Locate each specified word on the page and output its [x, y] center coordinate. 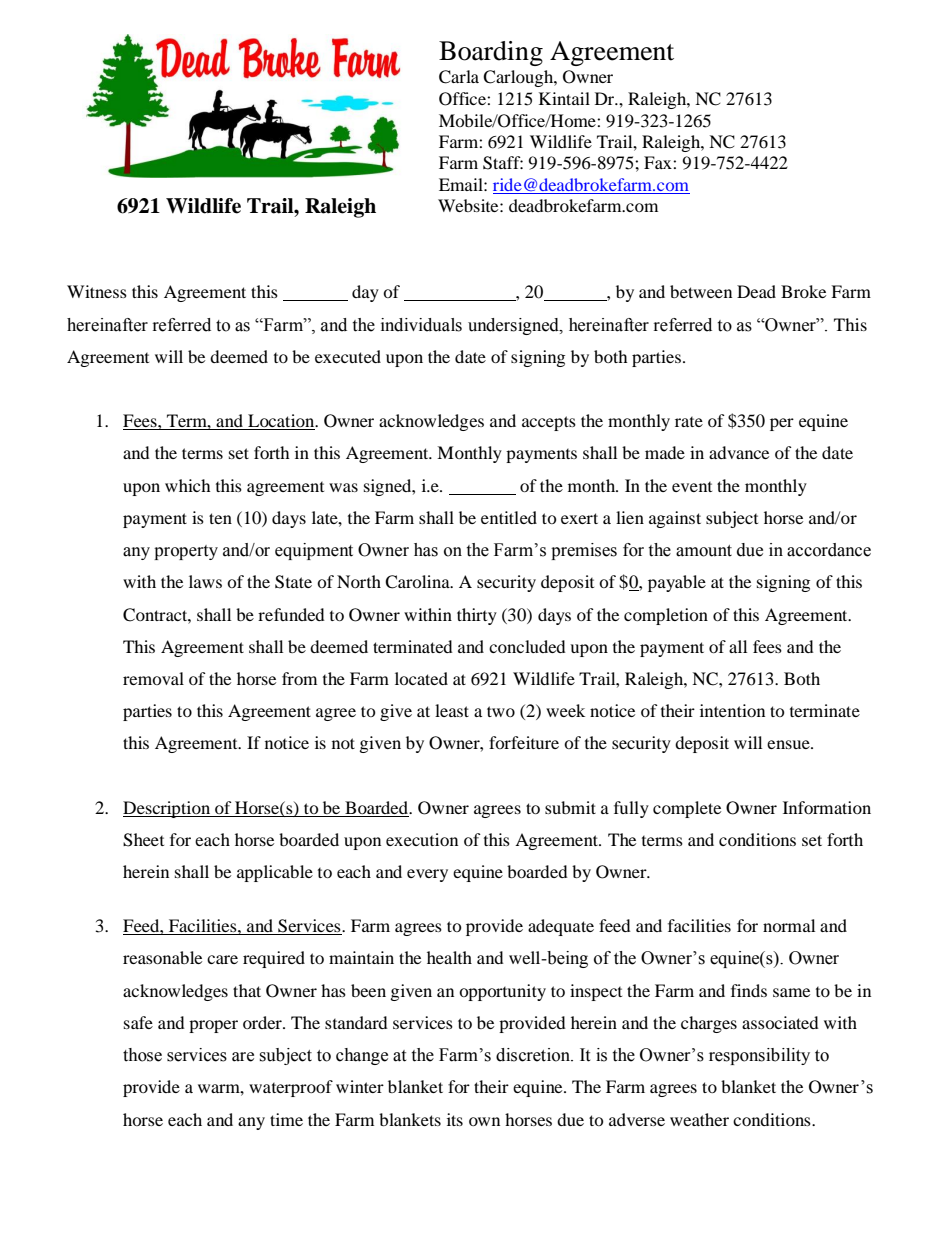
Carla [459, 77]
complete [687, 809]
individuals [421, 325]
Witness [97, 291]
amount [704, 551]
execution [422, 839]
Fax [659, 162]
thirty [477, 616]
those [142, 1055]
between [701, 291]
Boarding [491, 53]
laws [205, 581]
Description [168, 809]
